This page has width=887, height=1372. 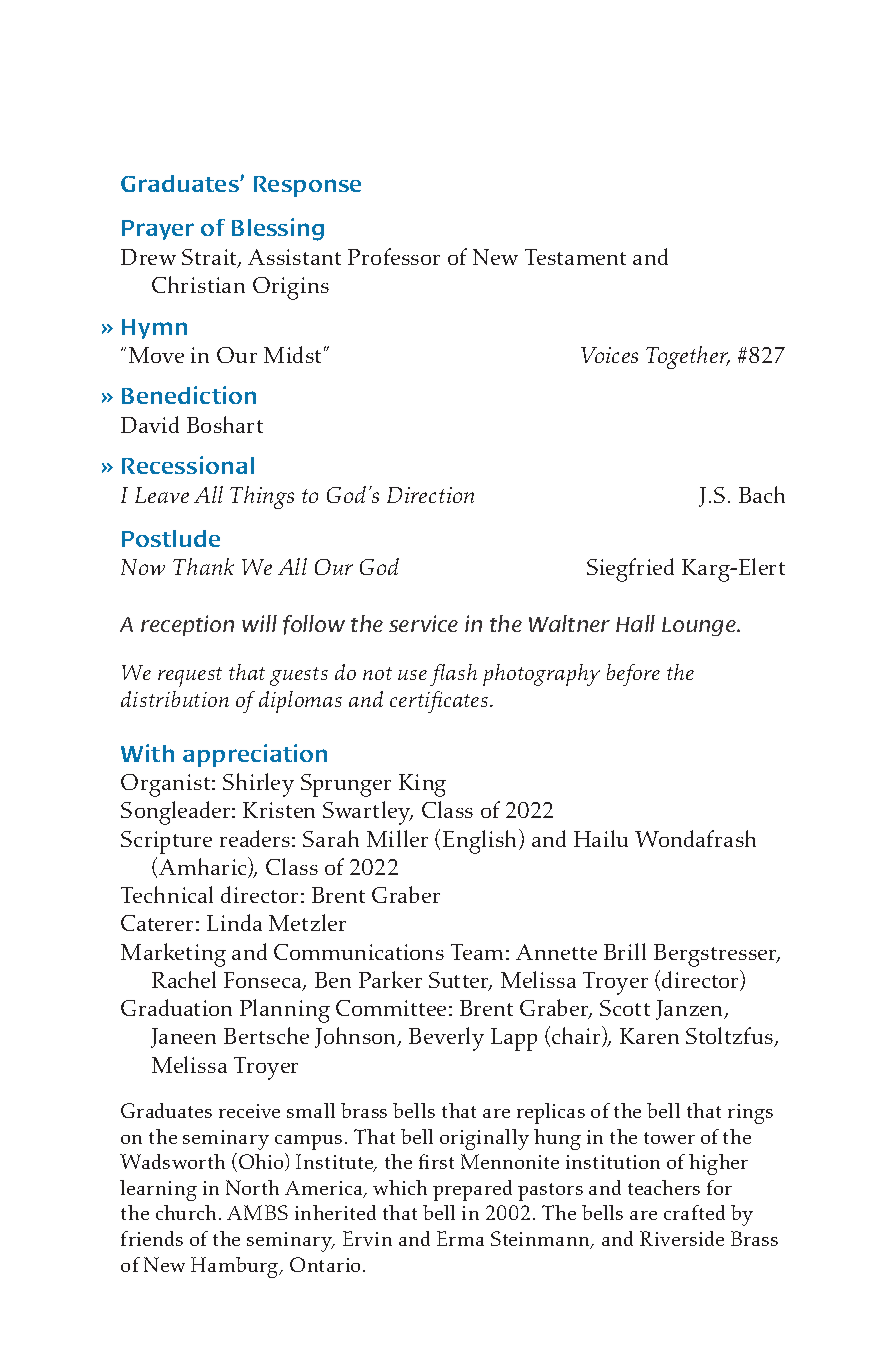 What do you see at coordinates (682, 1238) in the page?
I see `Riverside` at bounding box center [682, 1238].
